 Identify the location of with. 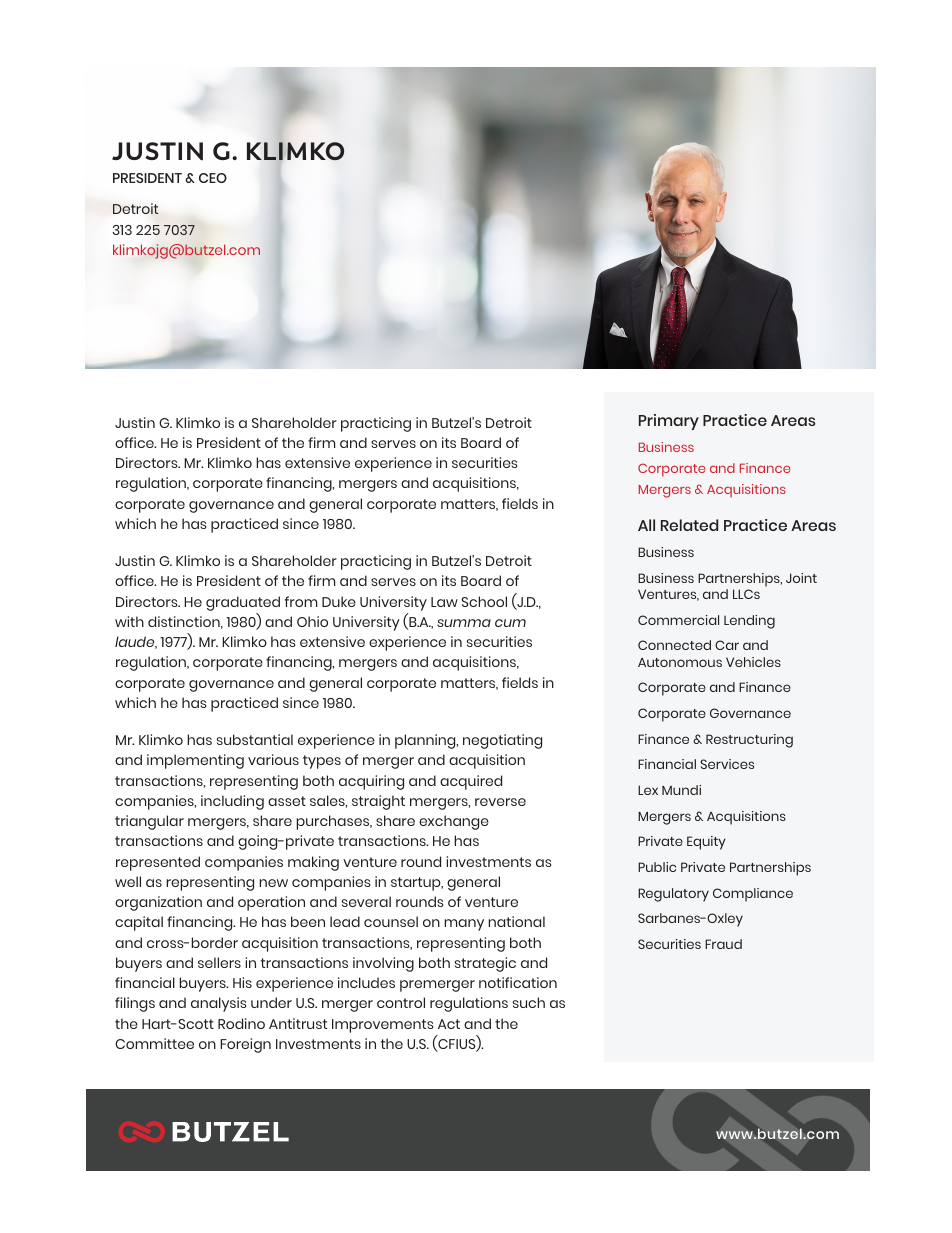
(129, 621).
